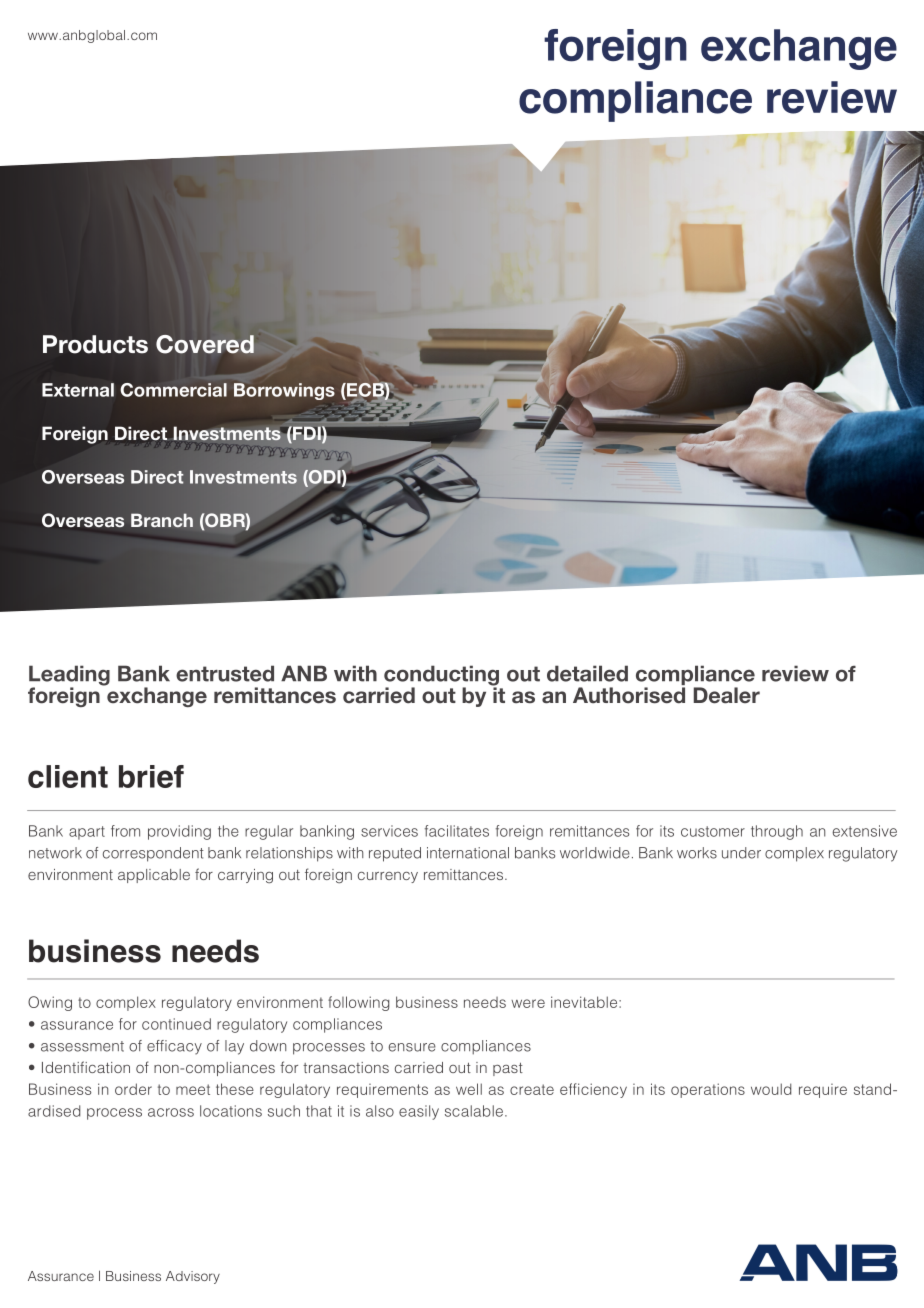 This screenshot has width=924, height=1308. Describe the element at coordinates (777, 832) in the screenshot. I see `through` at that location.
